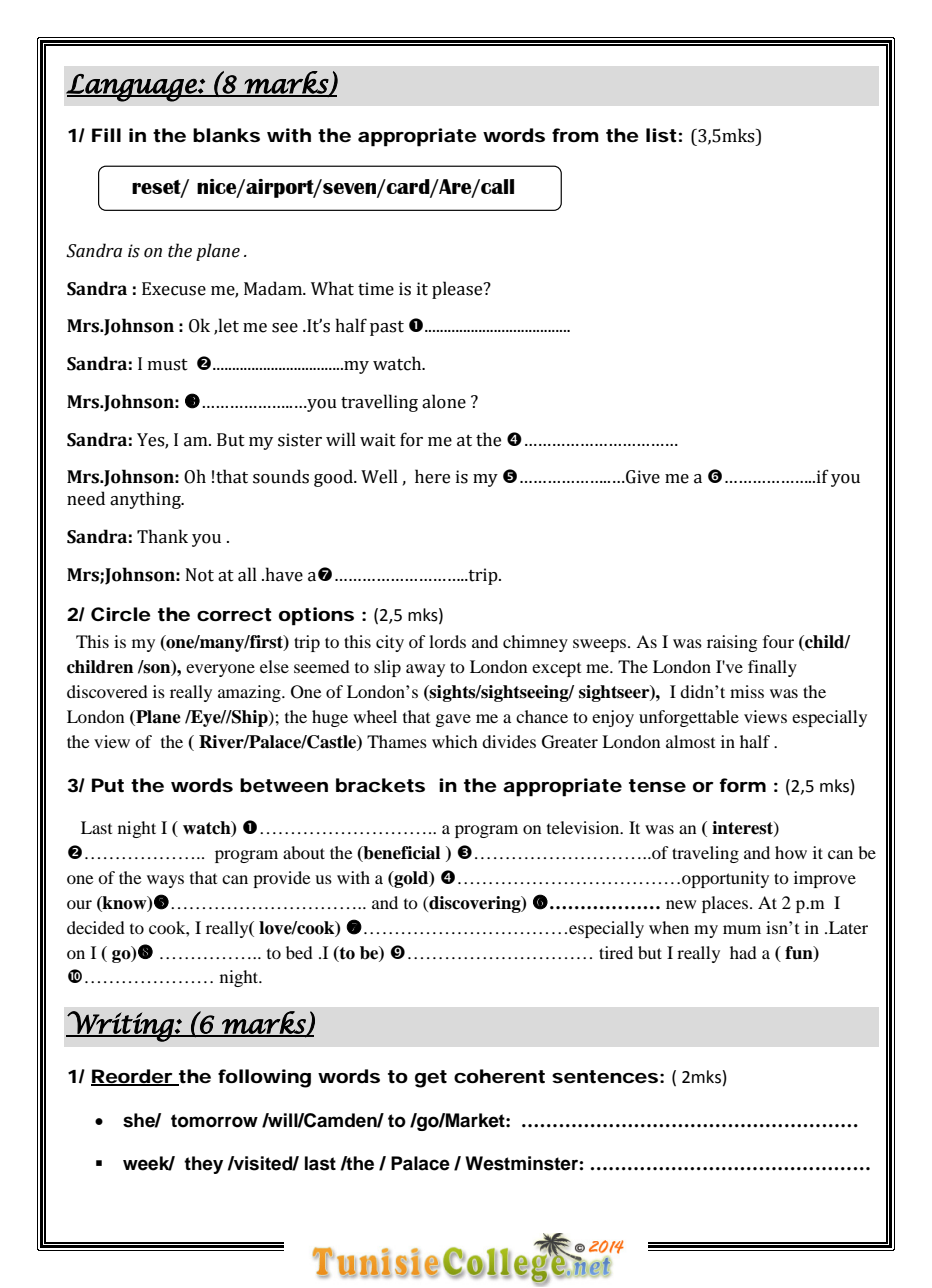  Describe the element at coordinates (661, 135) in the page. I see `list` at that location.
